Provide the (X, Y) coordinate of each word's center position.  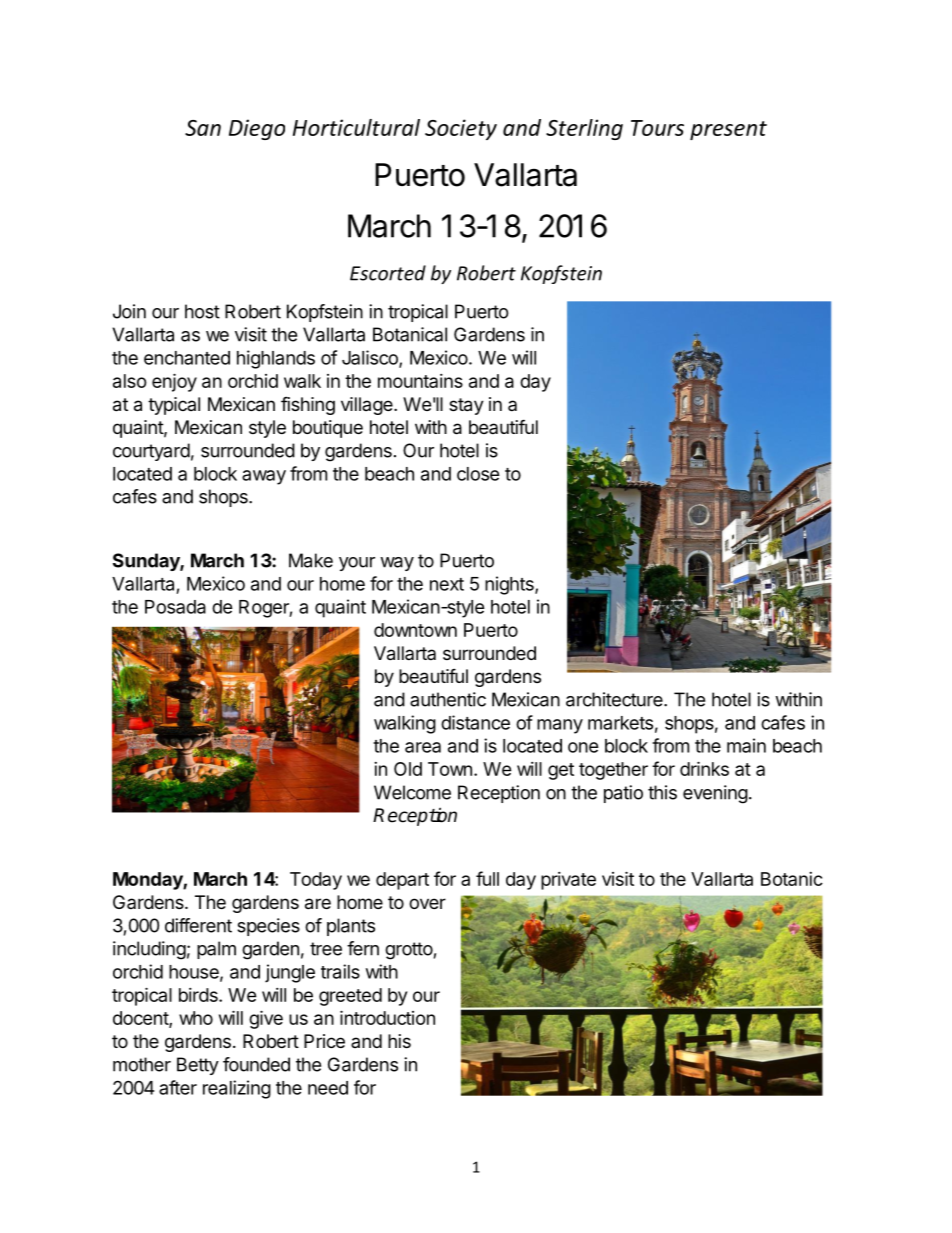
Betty (198, 1066)
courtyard (151, 452)
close (478, 474)
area (423, 747)
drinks (704, 768)
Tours (657, 128)
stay (466, 406)
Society (461, 129)
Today (316, 881)
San (203, 128)
